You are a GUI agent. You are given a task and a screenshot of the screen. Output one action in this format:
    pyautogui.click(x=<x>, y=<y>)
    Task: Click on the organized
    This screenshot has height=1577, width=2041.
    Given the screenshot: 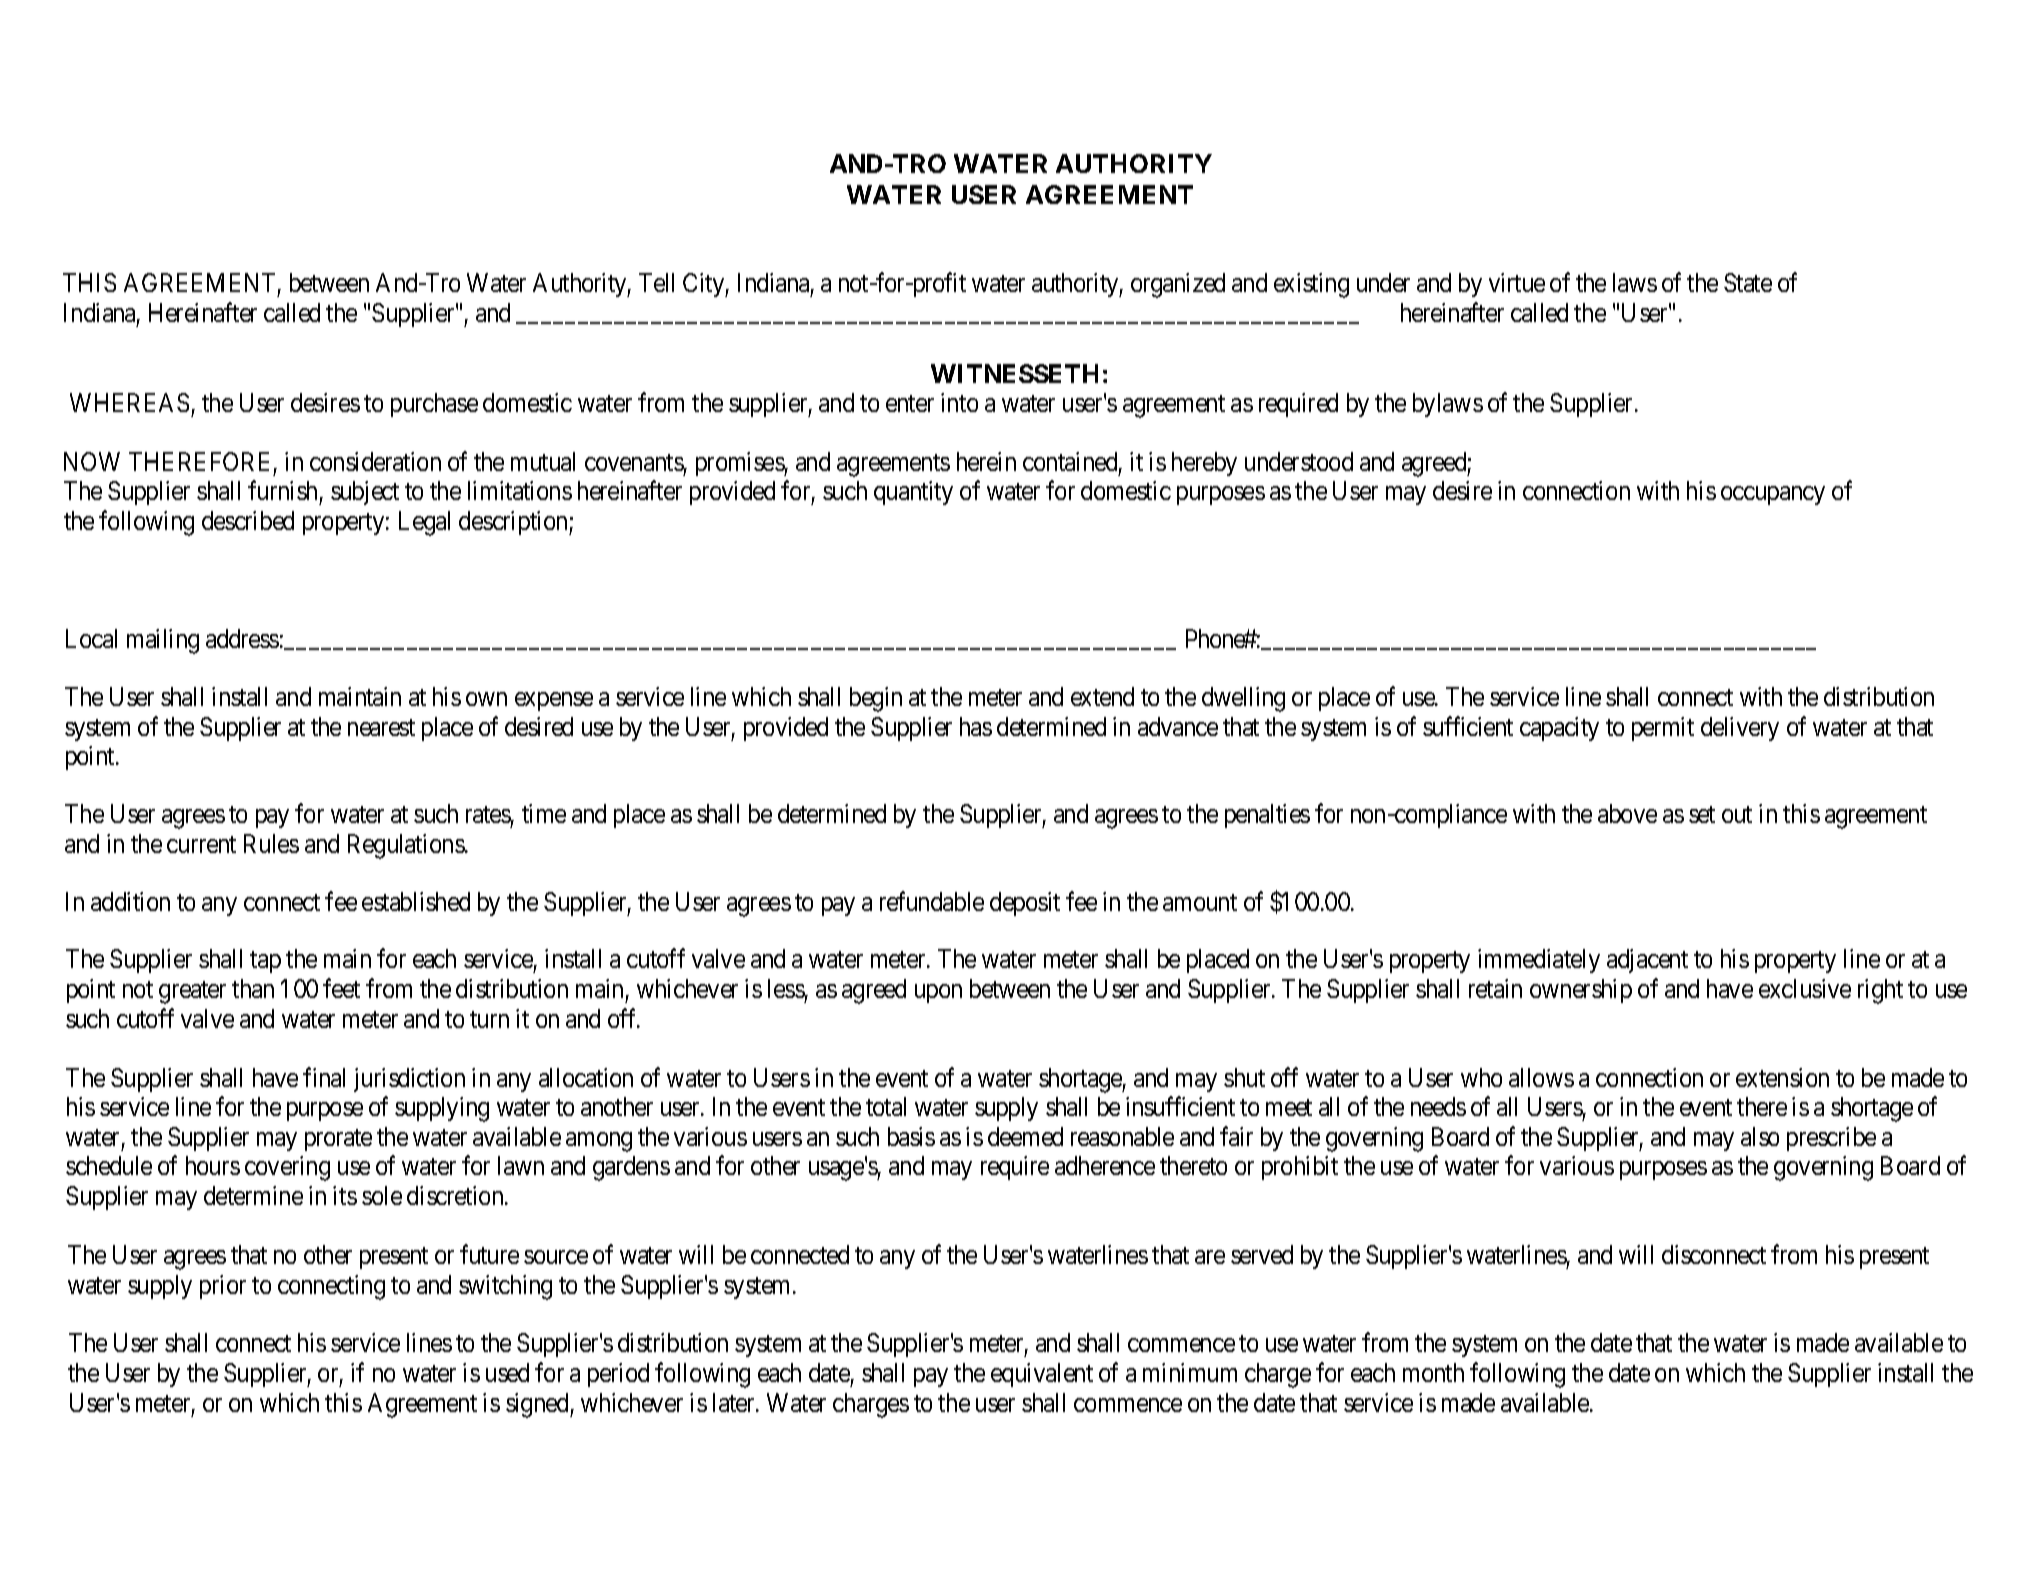 What is the action you would take?
    pyautogui.click(x=1178, y=285)
